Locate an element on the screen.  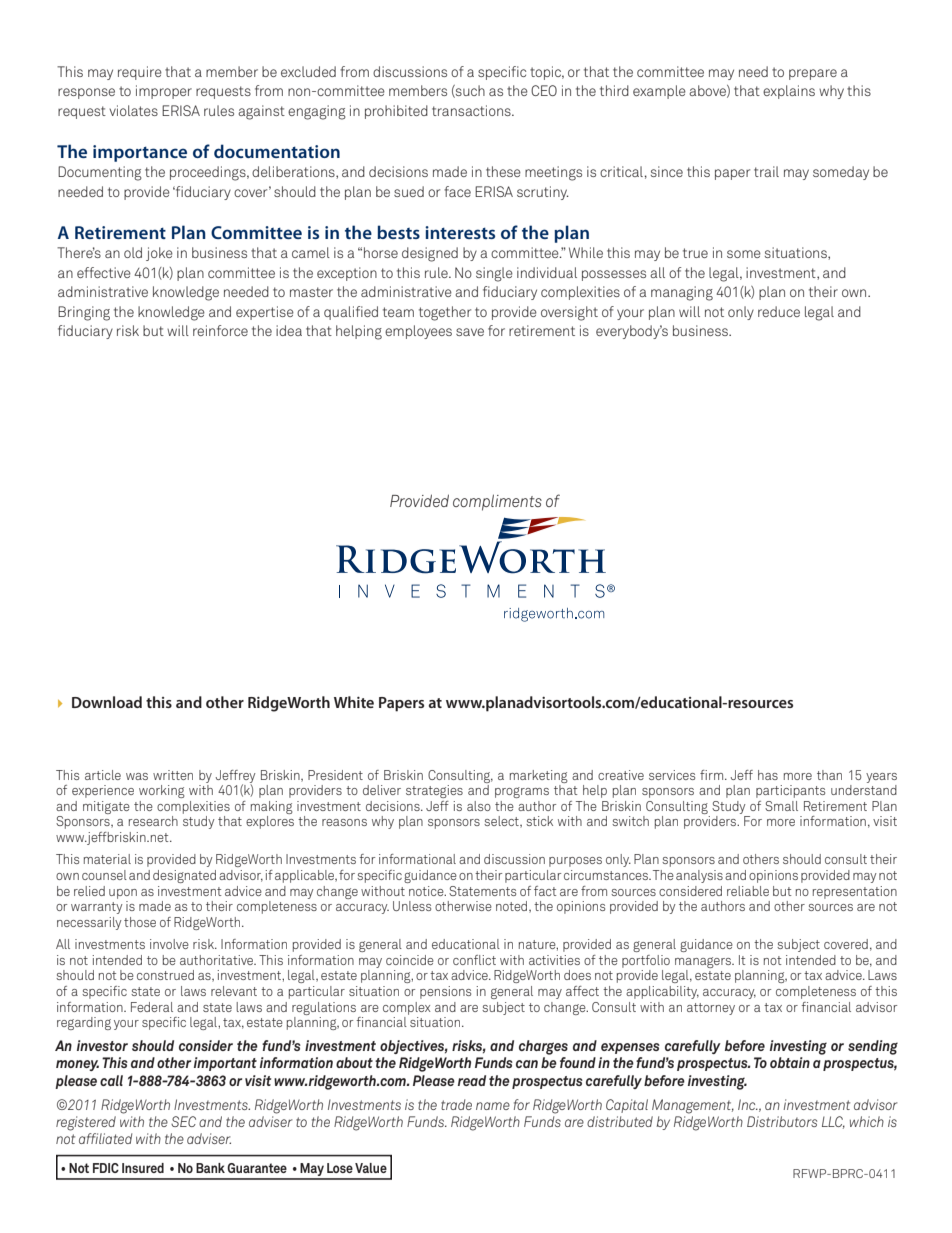
reduce is located at coordinates (779, 311).
